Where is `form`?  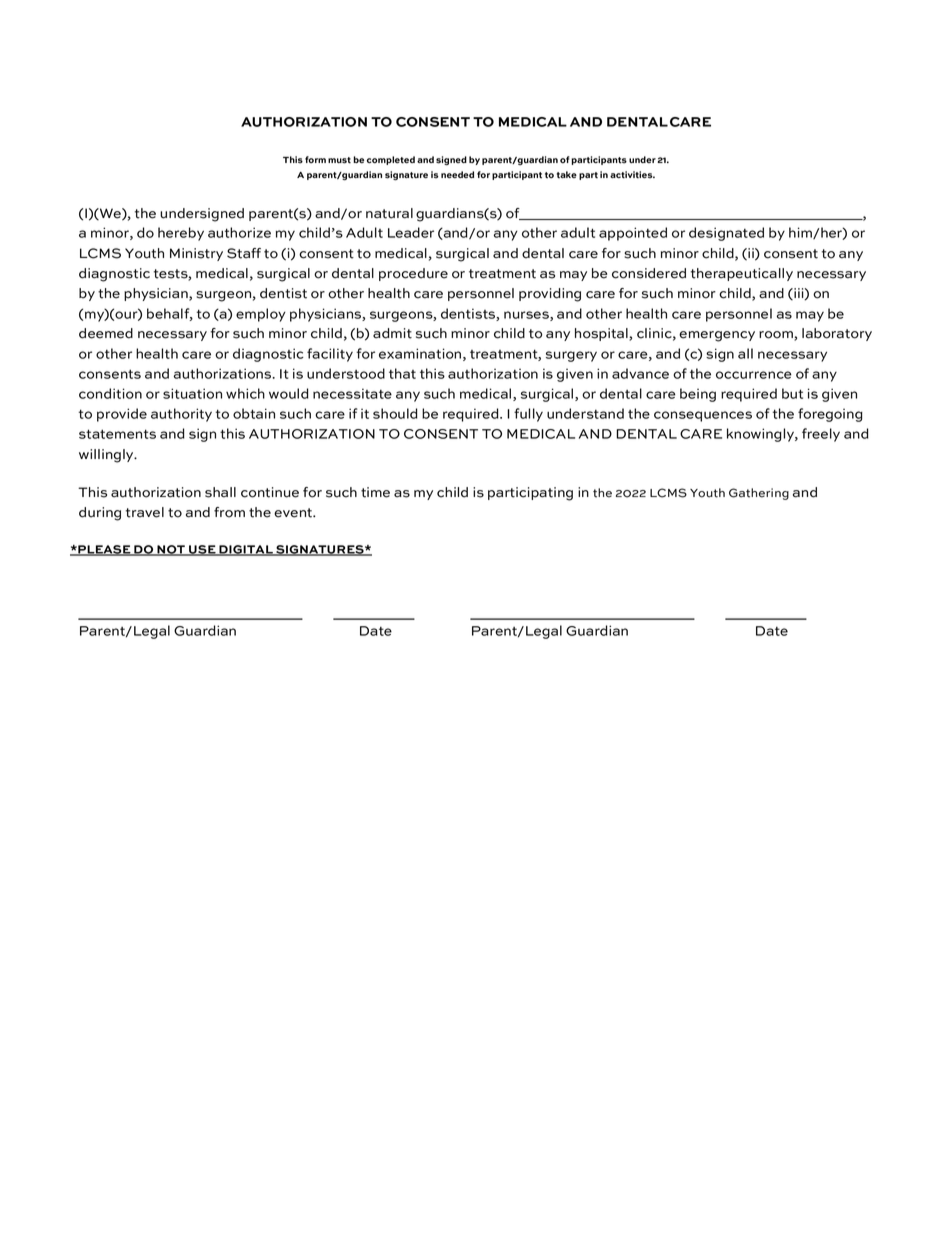 form is located at coordinates (315, 159).
